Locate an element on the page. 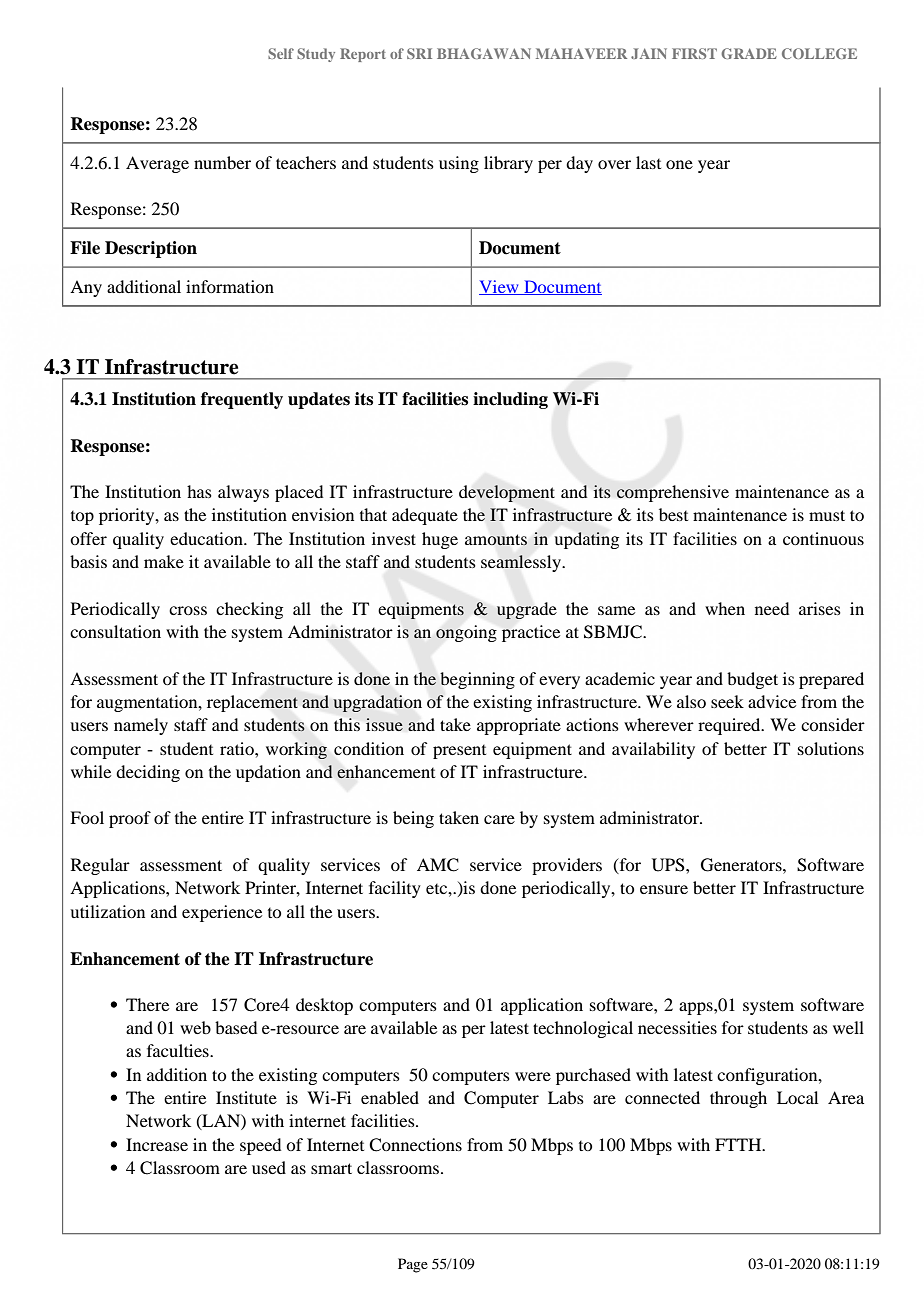 The width and height of the page is (924, 1308). Page is located at coordinates (413, 1265).
